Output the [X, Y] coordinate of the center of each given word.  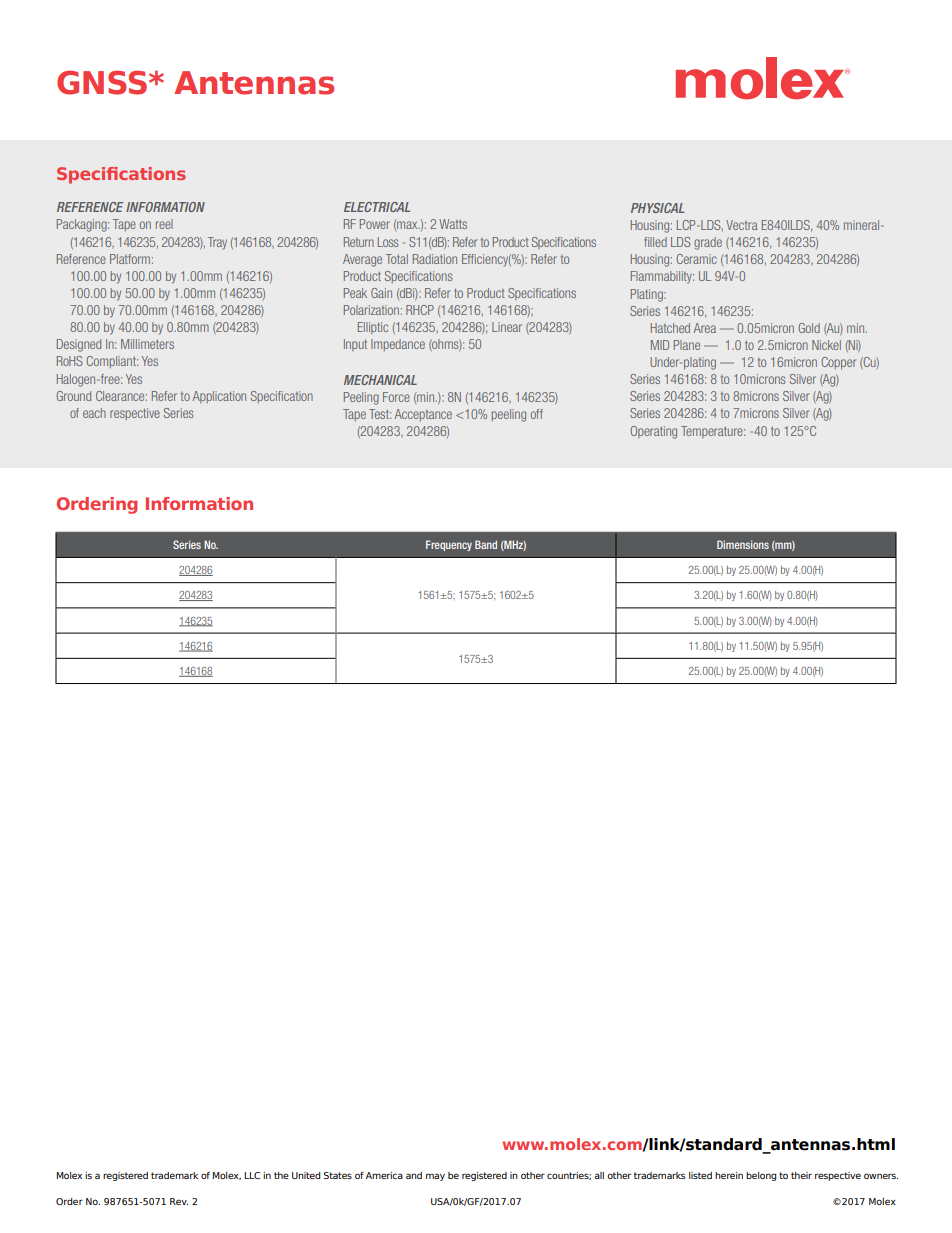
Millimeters [147, 344]
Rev [179, 1201]
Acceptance [423, 415]
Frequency [449, 545]
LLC [252, 1175]
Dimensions [743, 544]
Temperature [713, 432]
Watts [453, 224]
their [801, 1175]
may [435, 1177]
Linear [507, 327]
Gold [809, 328]
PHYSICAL [657, 208]
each [94, 413]
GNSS [102, 82]
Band [486, 544]
